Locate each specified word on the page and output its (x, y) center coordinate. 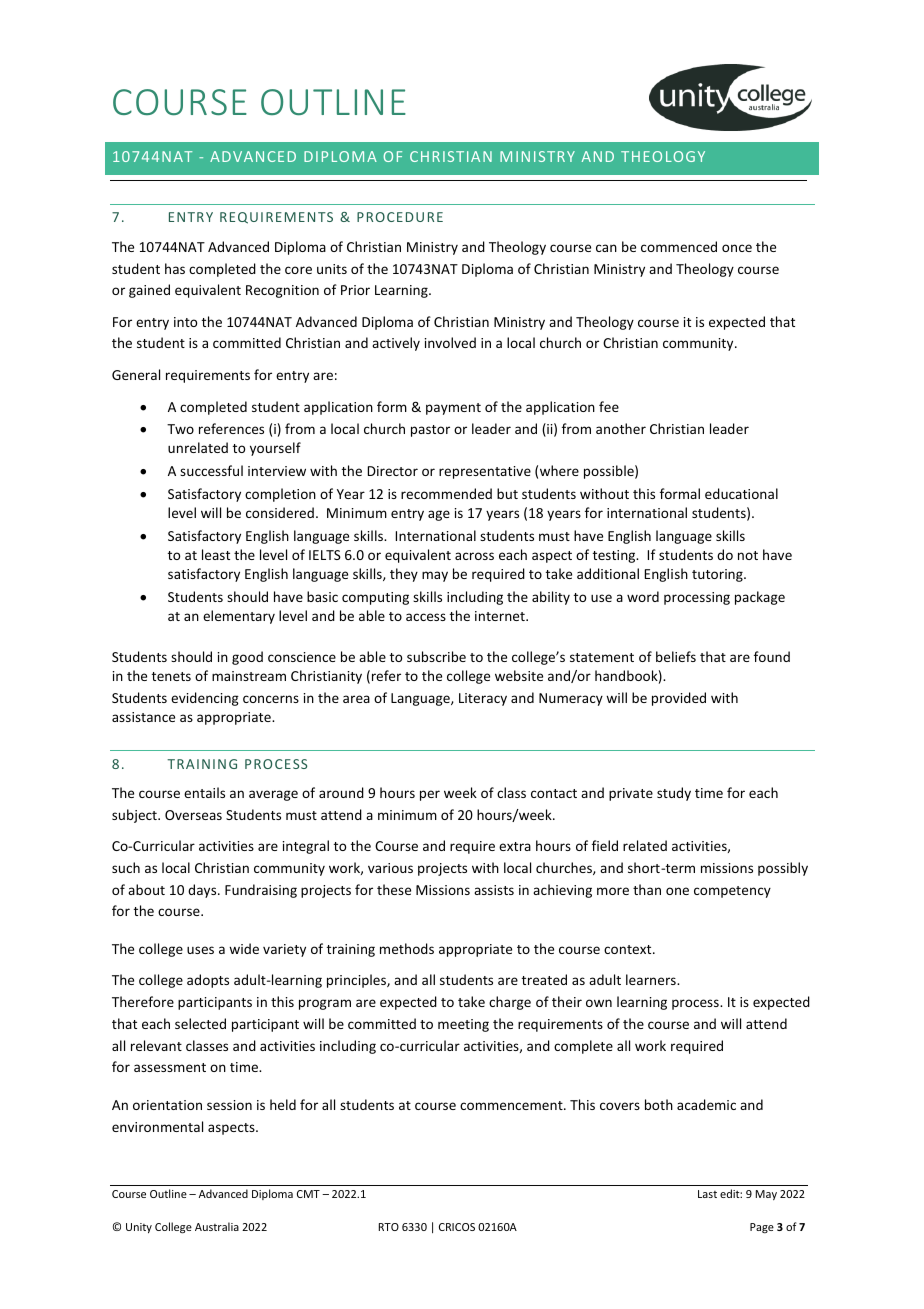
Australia (217, 1226)
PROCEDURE (400, 217)
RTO (389, 1227)
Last (707, 1194)
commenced (679, 246)
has (175, 268)
